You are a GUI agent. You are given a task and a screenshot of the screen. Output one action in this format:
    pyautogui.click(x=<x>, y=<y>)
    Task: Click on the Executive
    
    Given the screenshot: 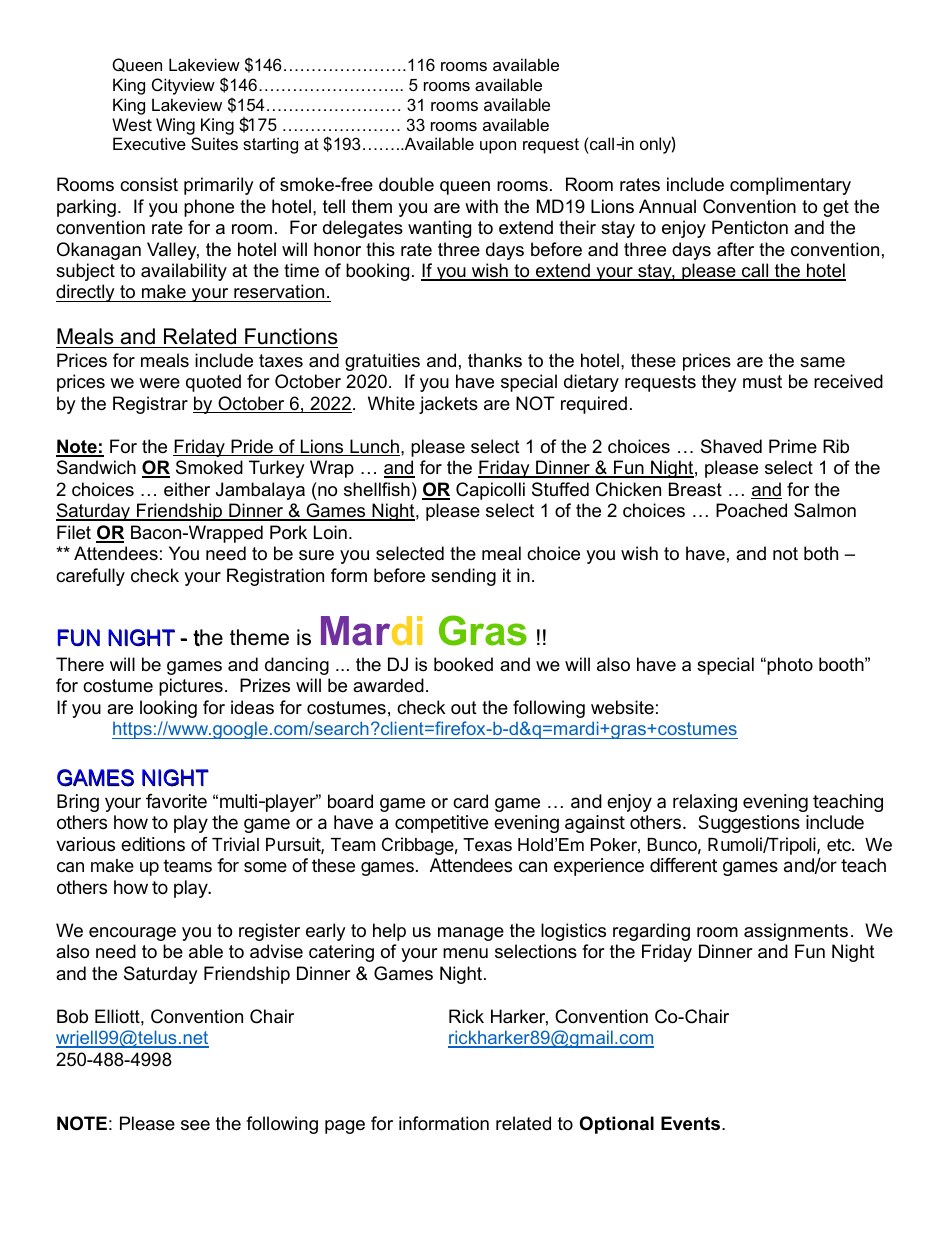 What is the action you would take?
    pyautogui.click(x=149, y=143)
